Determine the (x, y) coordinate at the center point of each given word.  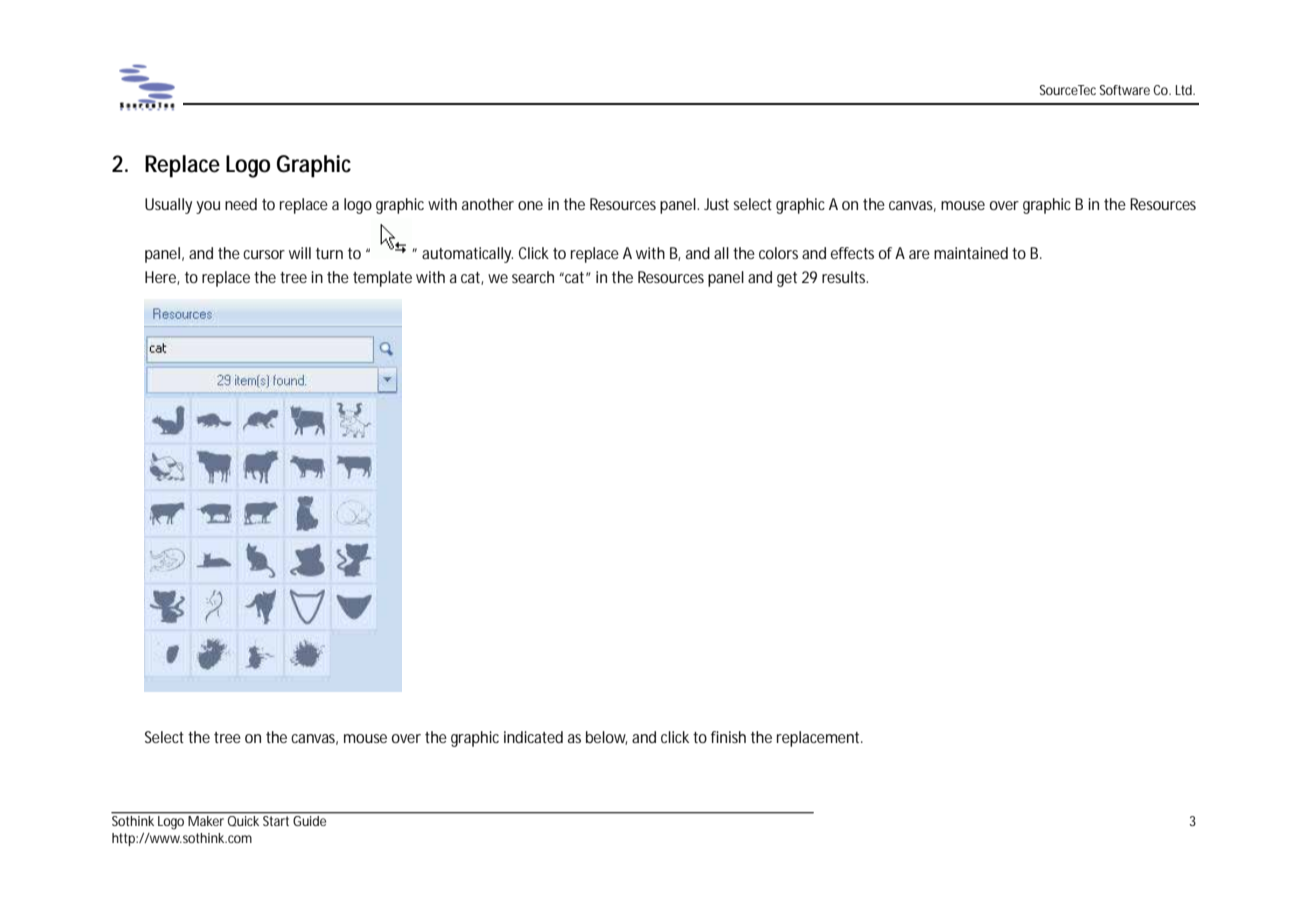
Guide (309, 819)
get (787, 279)
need (241, 204)
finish (728, 737)
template (382, 279)
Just (716, 204)
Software (1125, 90)
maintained (971, 253)
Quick (243, 821)
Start (276, 821)
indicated (533, 737)
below (606, 738)
